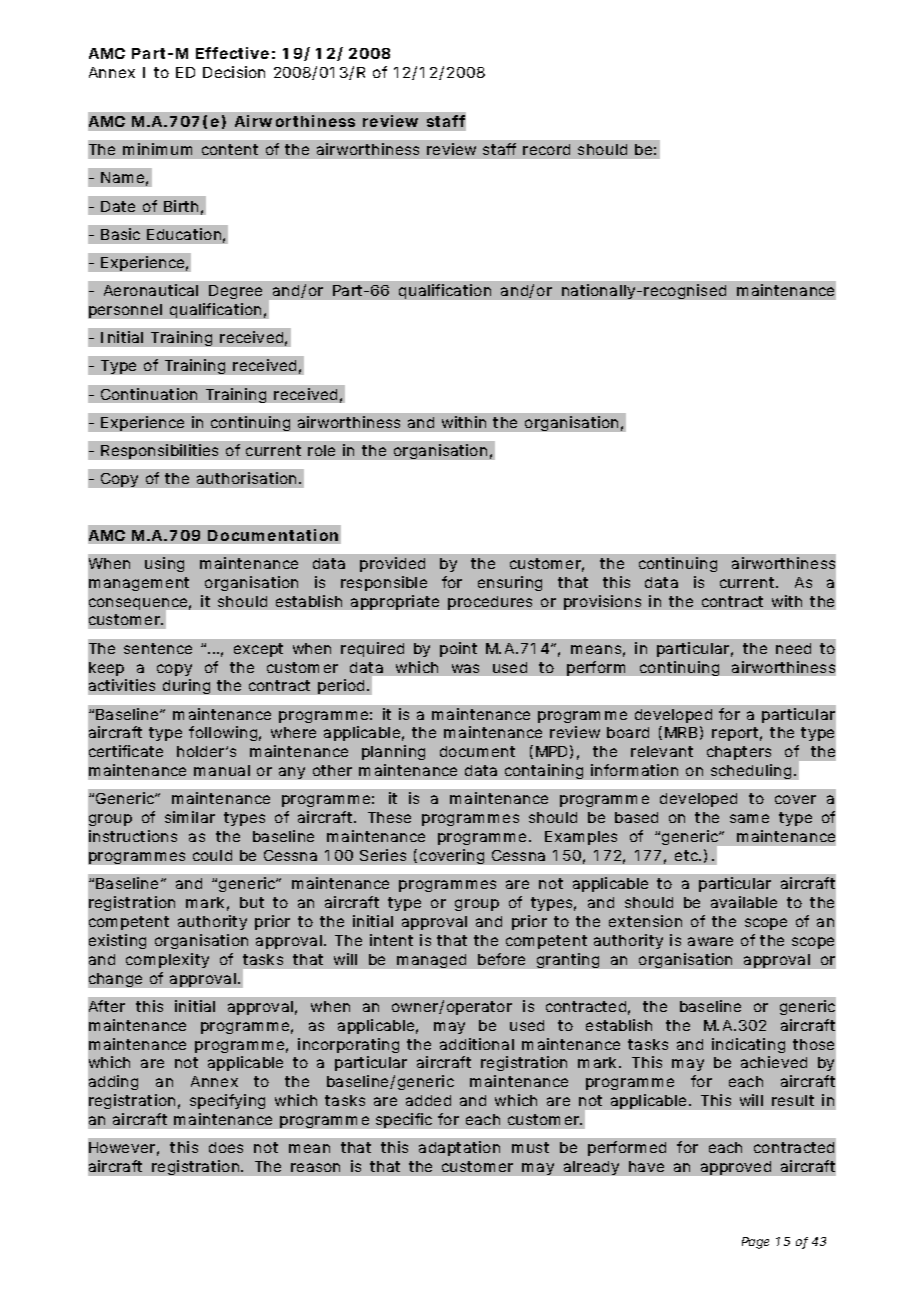  What do you see at coordinates (226, 1147) in the screenshot?
I see `does` at bounding box center [226, 1147].
